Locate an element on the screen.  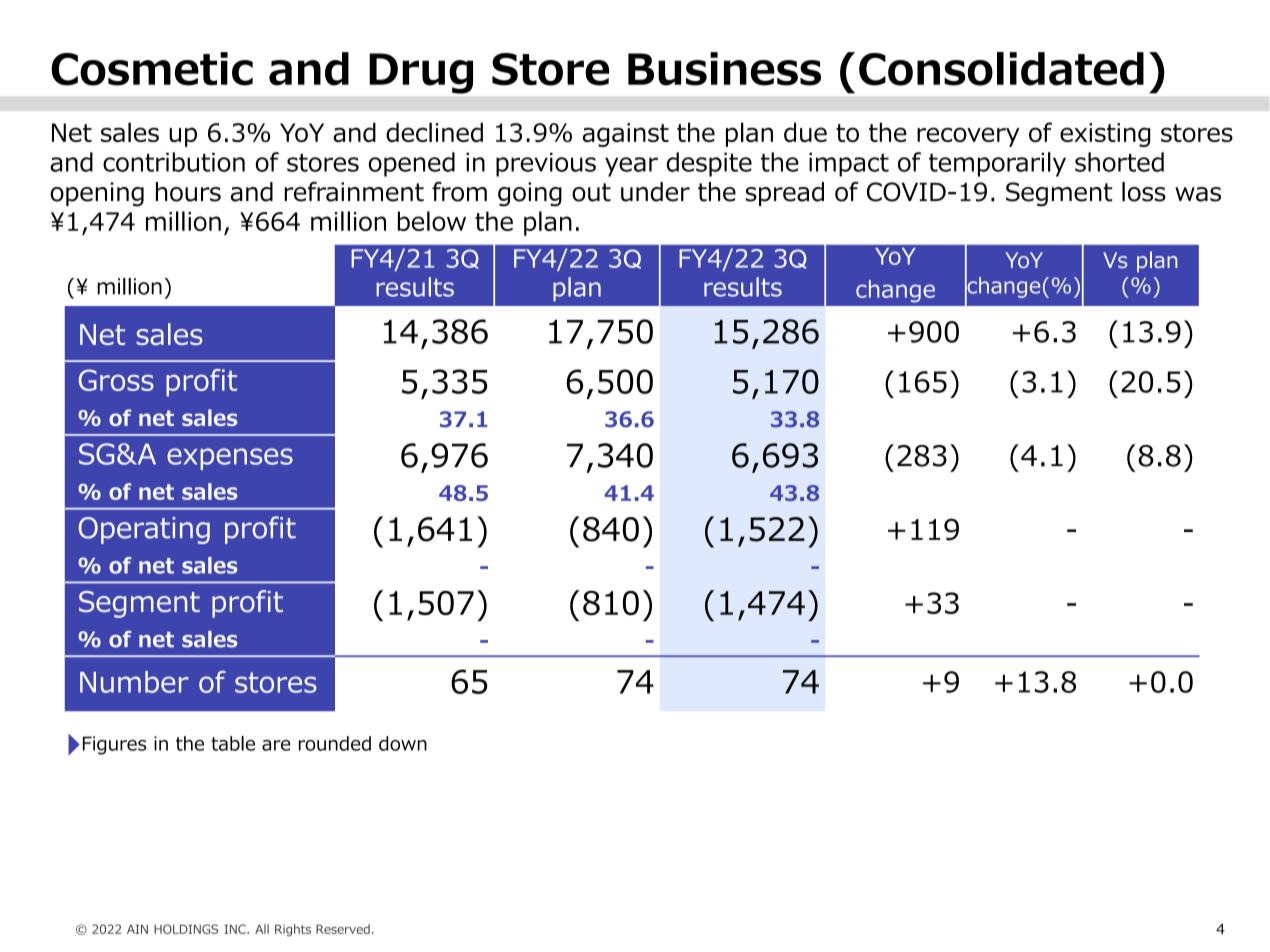
under is located at coordinates (655, 192).
